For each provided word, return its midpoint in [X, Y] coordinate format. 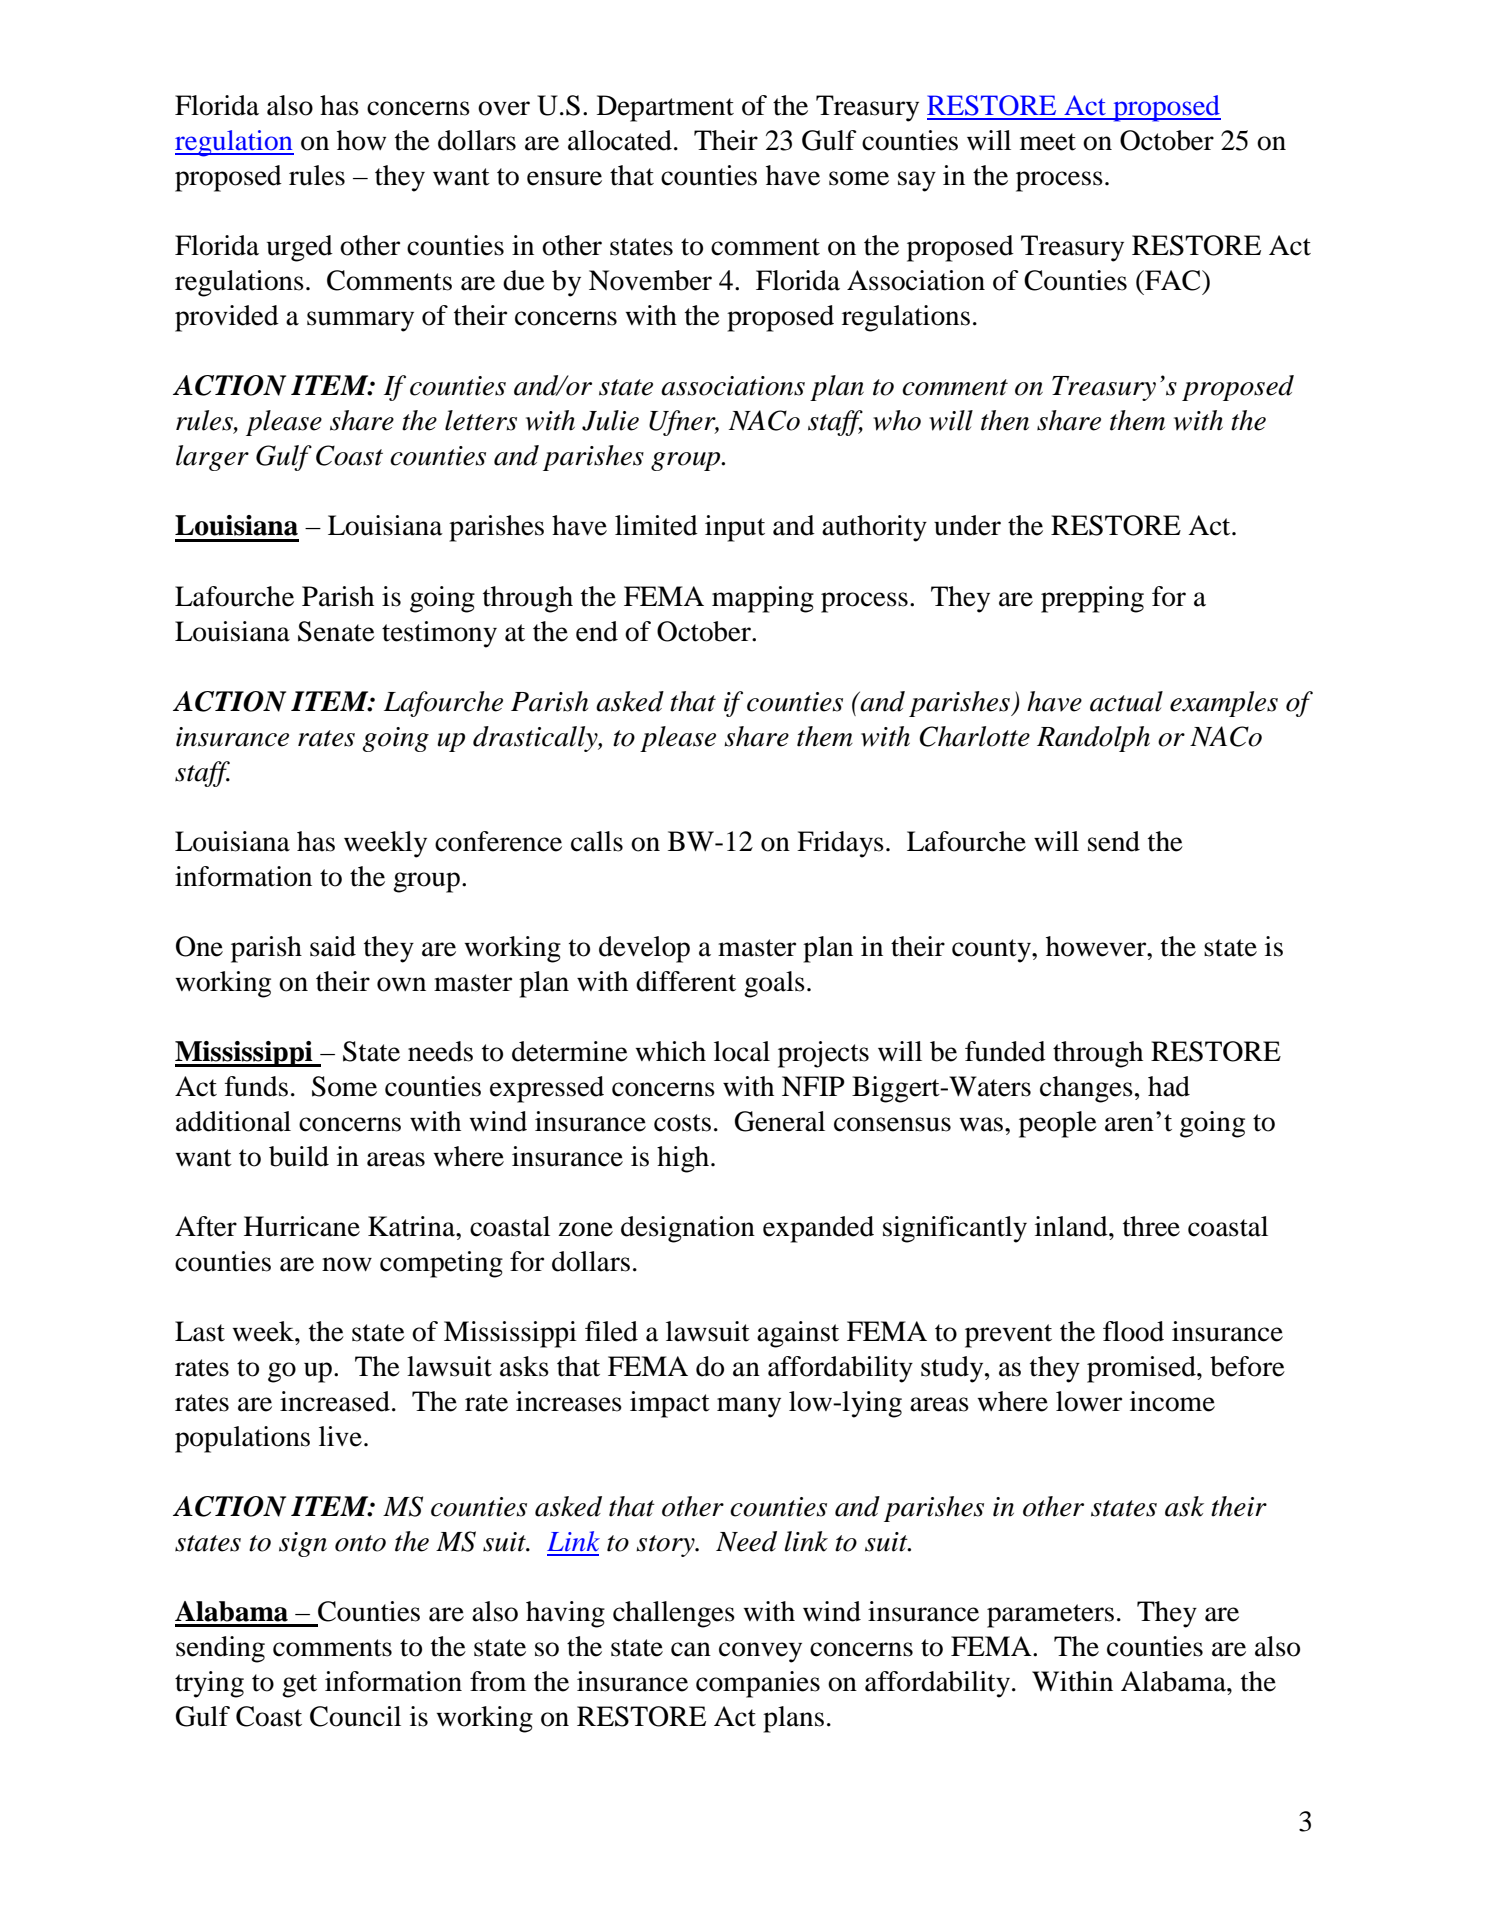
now [347, 1264]
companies [758, 1684]
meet [1048, 142]
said [333, 946]
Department [665, 108]
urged [300, 248]
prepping [1092, 599]
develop [644, 949]
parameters [1050, 1616]
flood [1133, 1331]
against [798, 1334]
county [992, 951]
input [735, 528]
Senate [336, 631]
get [299, 1686]
